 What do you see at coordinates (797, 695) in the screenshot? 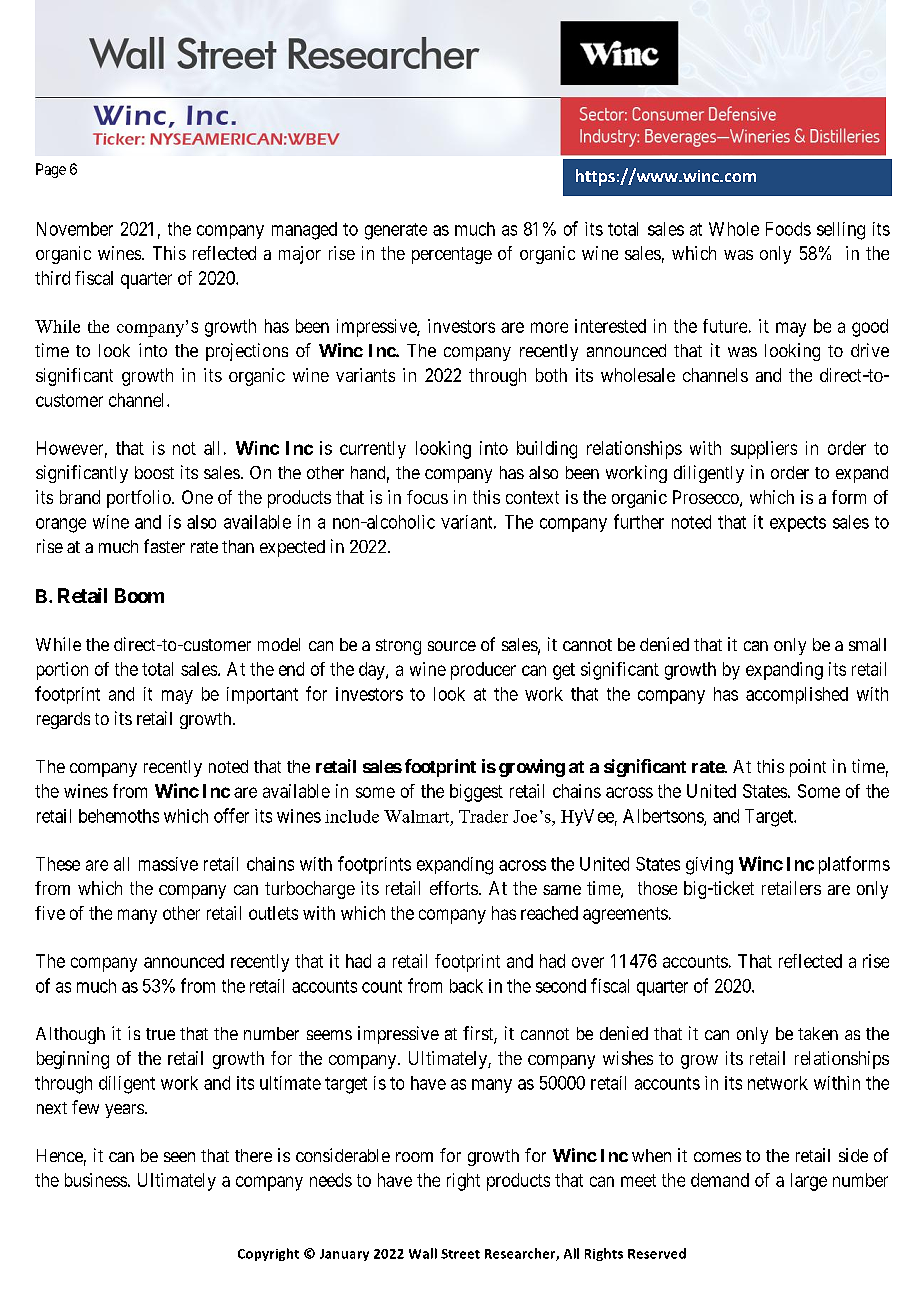
I see `accomplished` at bounding box center [797, 695].
